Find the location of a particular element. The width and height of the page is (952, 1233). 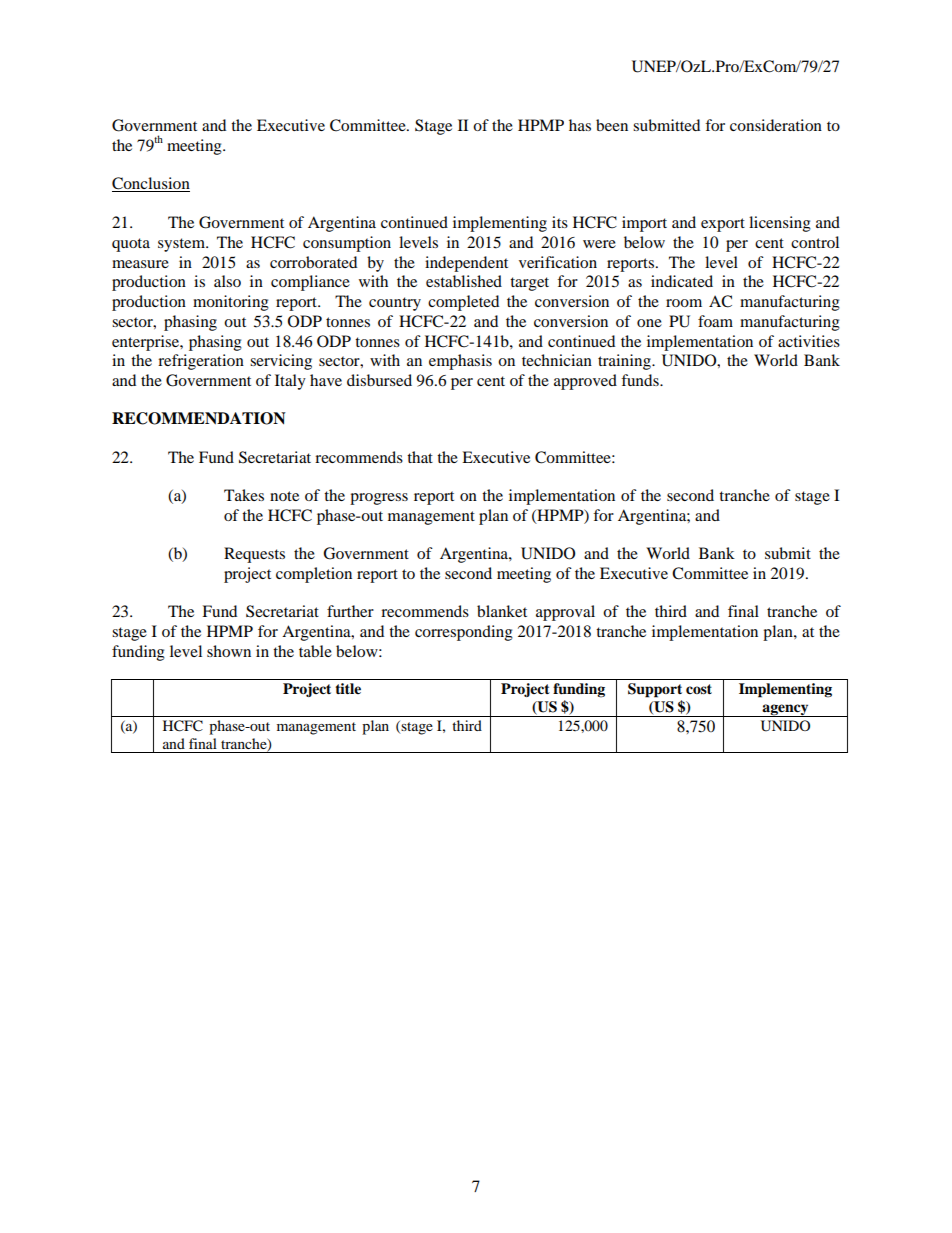

consideration is located at coordinates (776, 125).
